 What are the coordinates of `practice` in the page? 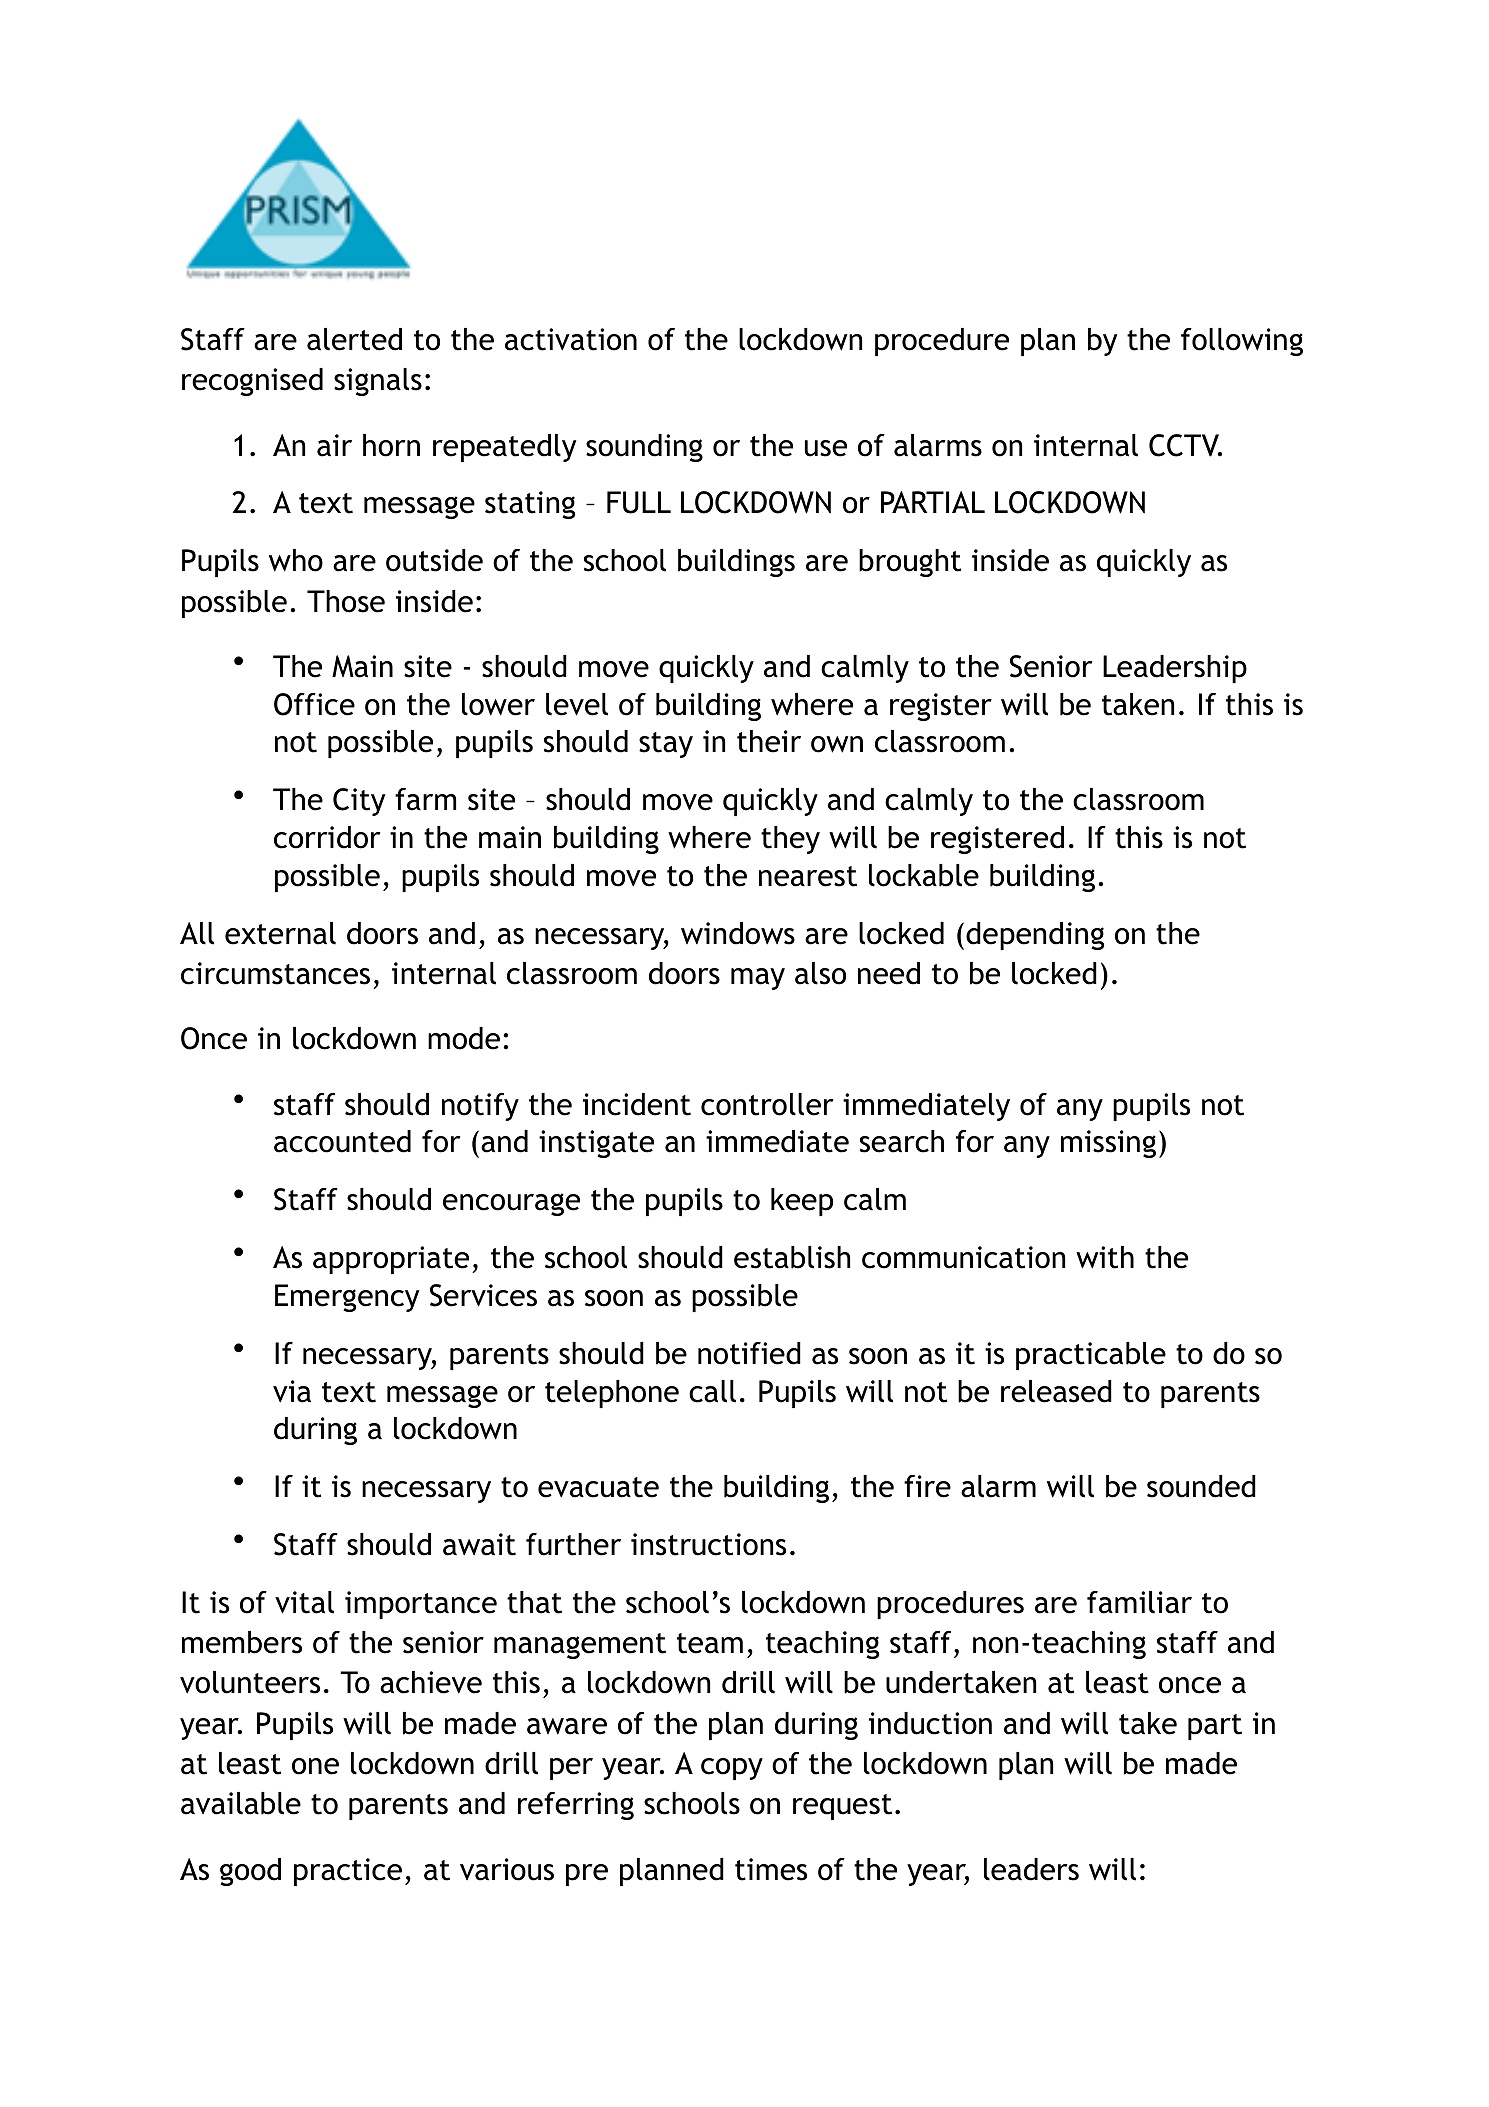 It's located at (348, 1872).
